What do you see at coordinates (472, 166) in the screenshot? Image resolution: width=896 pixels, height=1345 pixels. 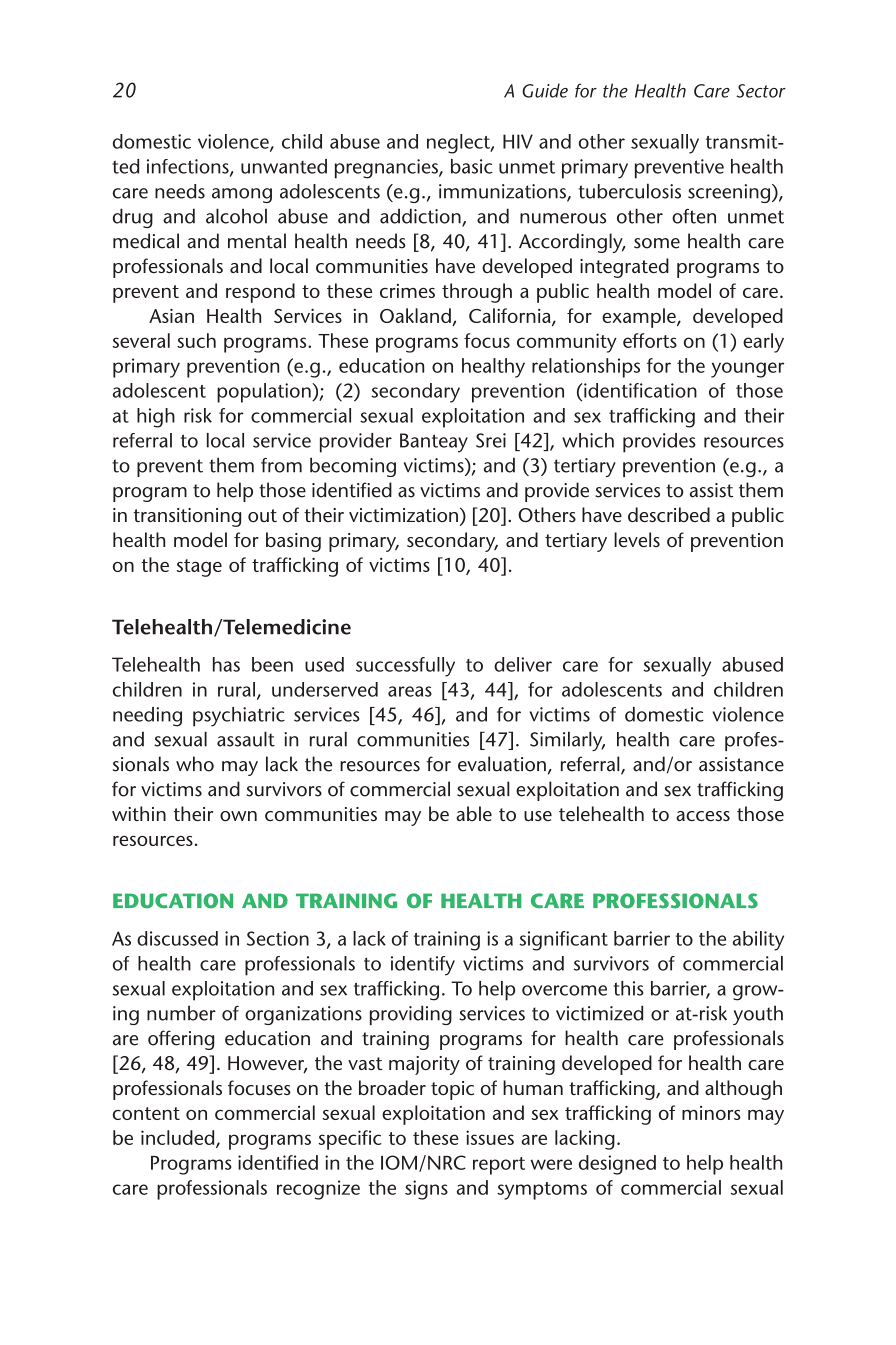 I see `basic` at bounding box center [472, 166].
